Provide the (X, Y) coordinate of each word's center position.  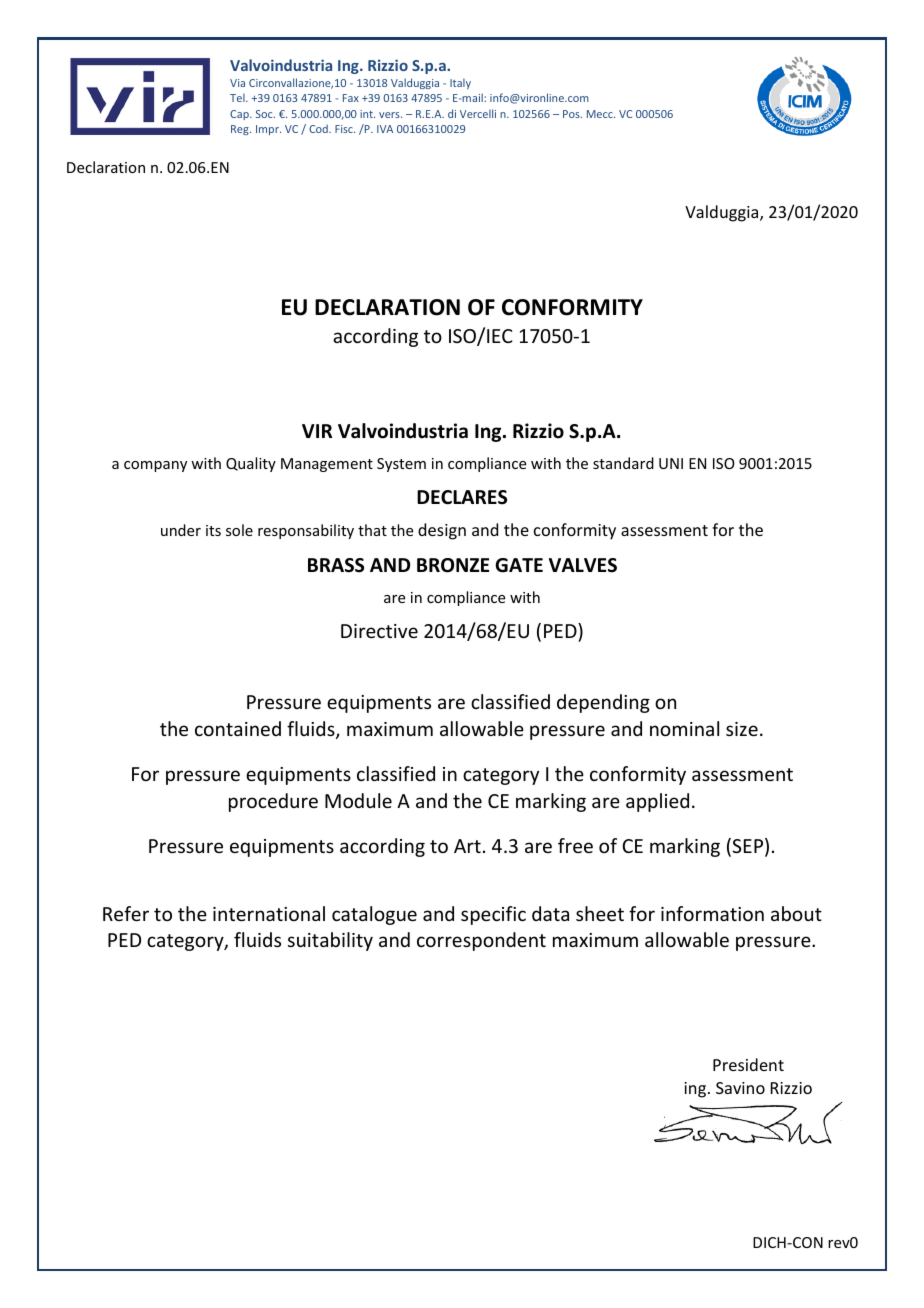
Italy (460, 84)
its (213, 530)
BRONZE (453, 565)
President (748, 1064)
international (269, 913)
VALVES (583, 565)
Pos (572, 114)
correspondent (481, 941)
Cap (240, 115)
